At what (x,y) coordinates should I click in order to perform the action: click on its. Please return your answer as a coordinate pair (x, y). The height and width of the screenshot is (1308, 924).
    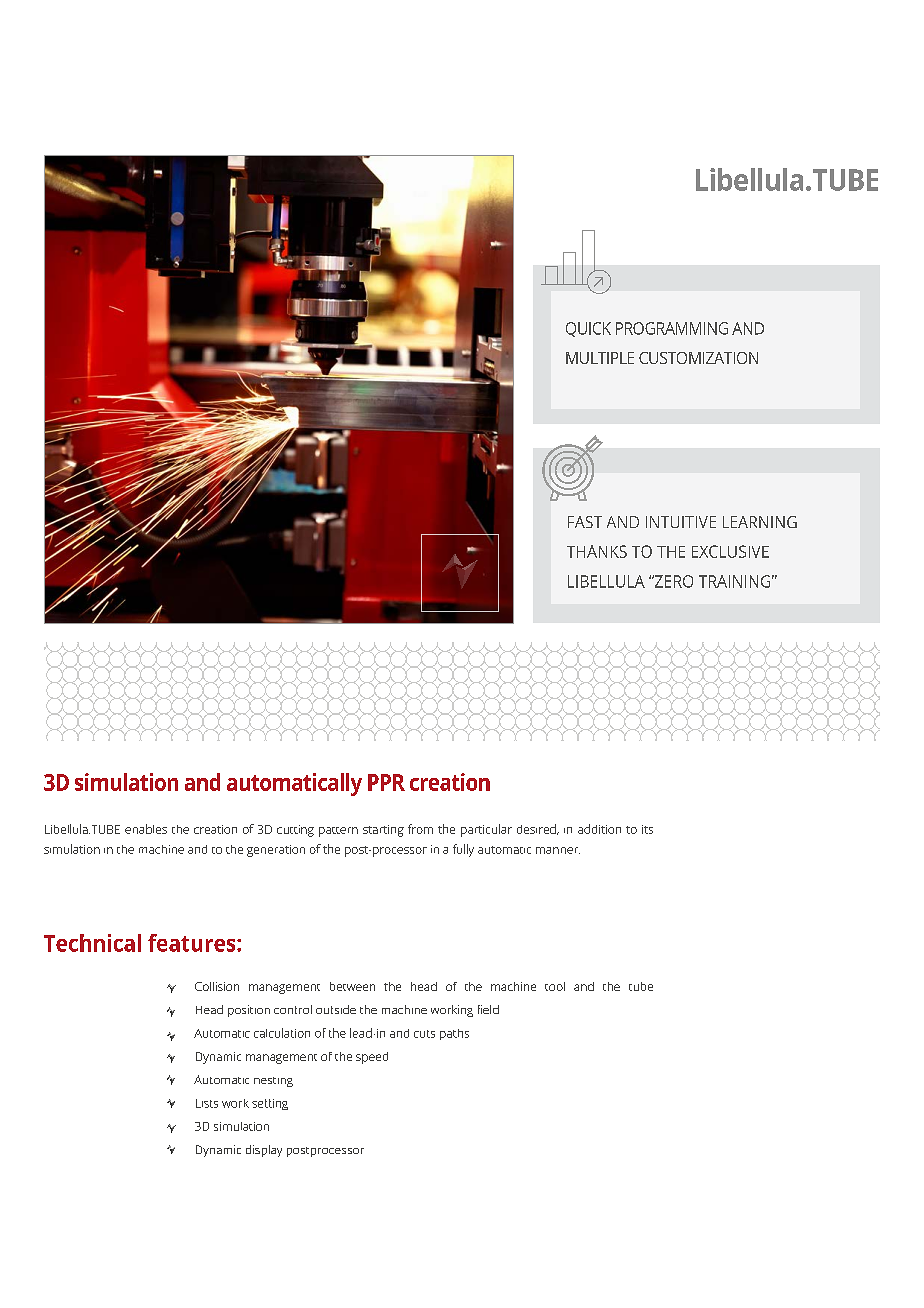
    Looking at the image, I should click on (647, 829).
